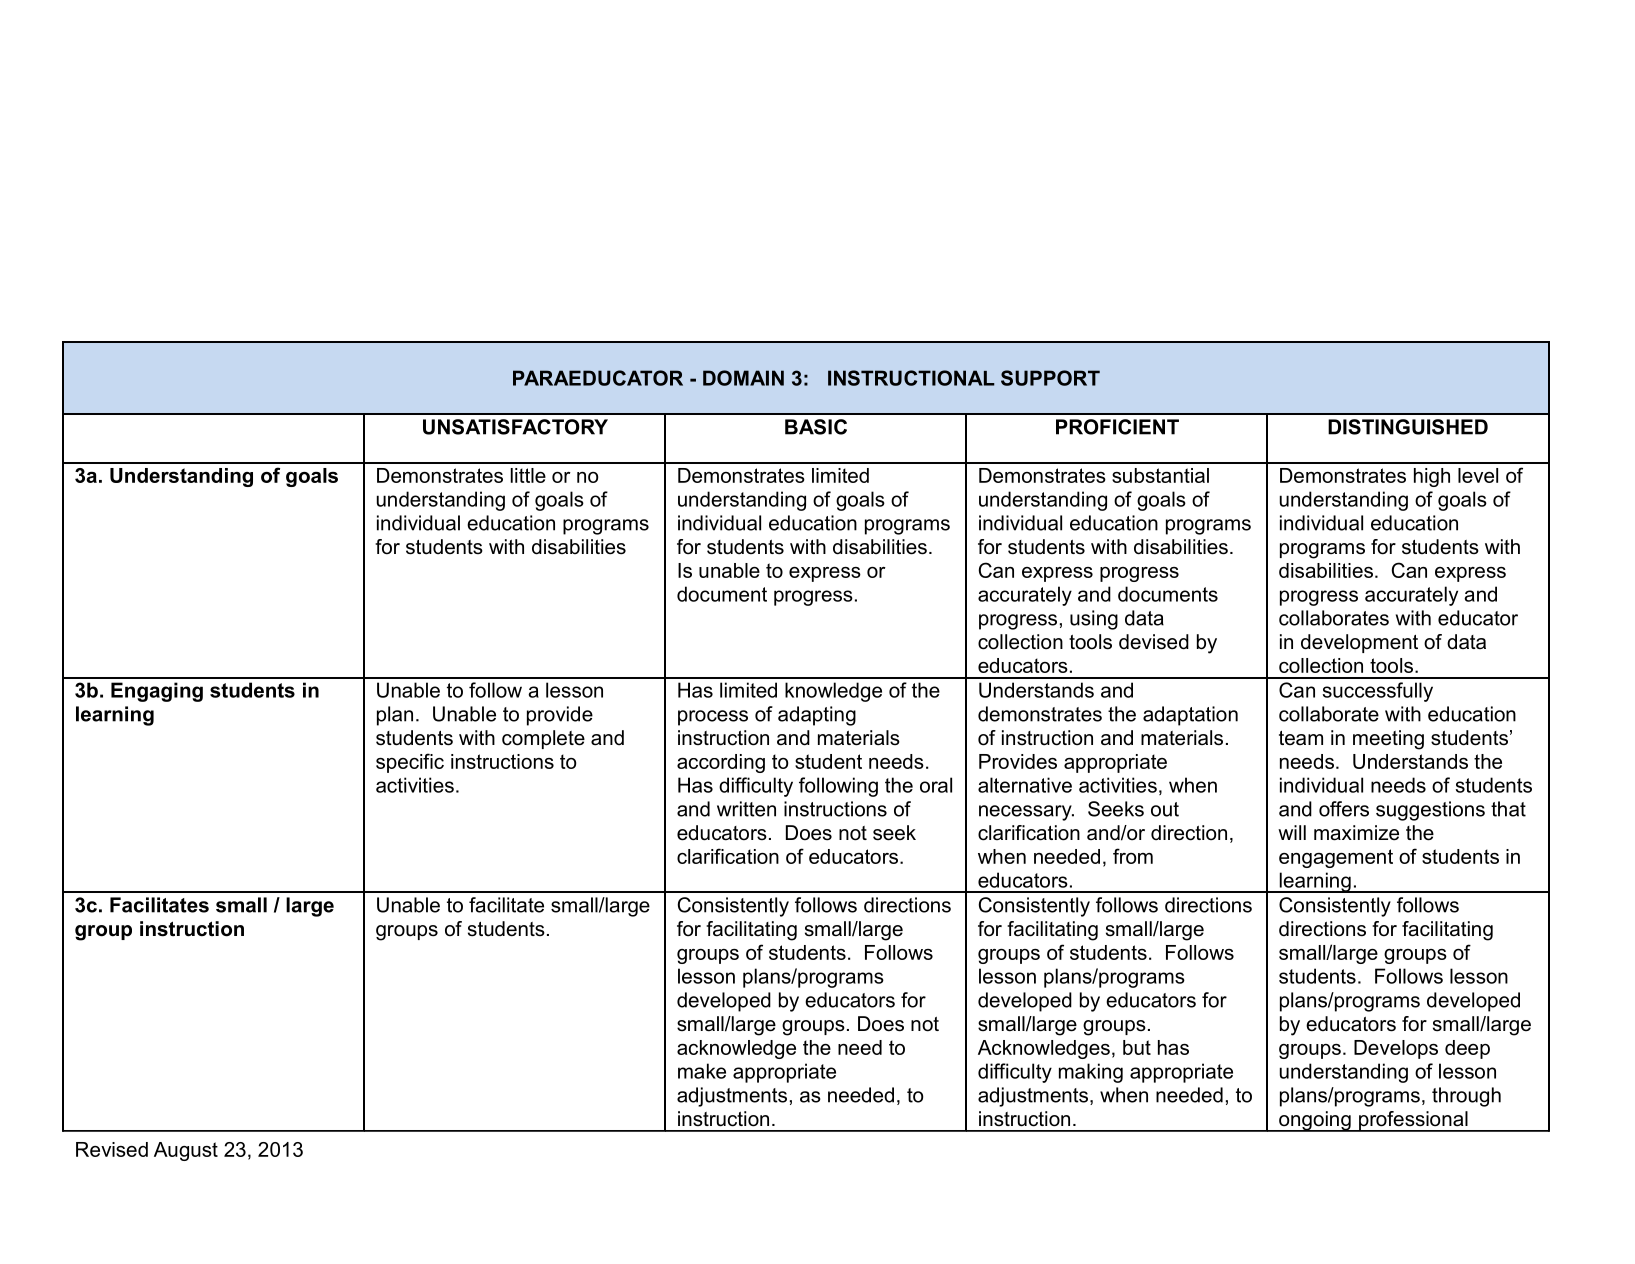 This document has width=1635, height=1264. I want to click on DISTINGUISHED, so click(1408, 427).
